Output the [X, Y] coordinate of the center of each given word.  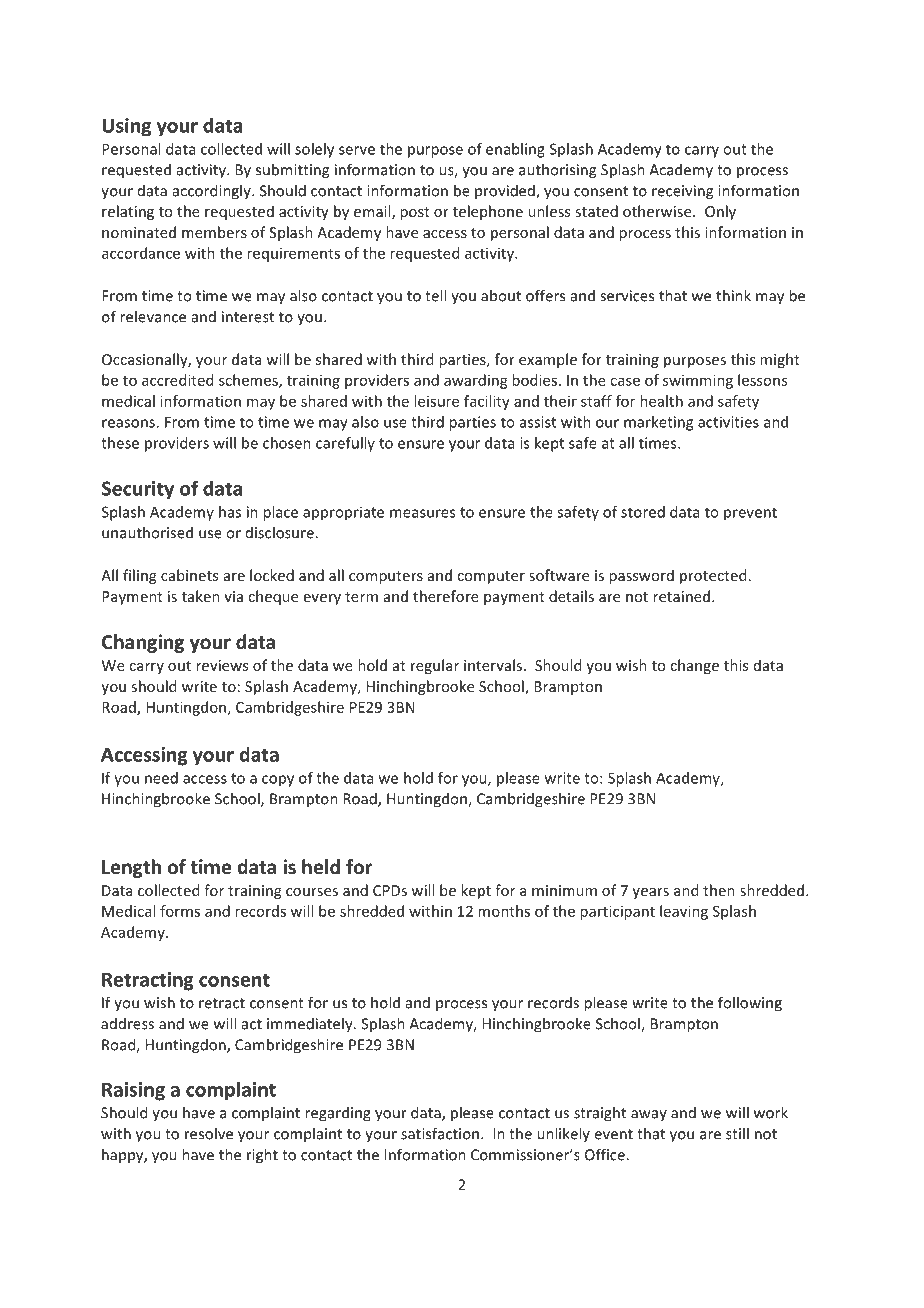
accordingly [213, 192]
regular [435, 666]
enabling [515, 150]
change [694, 666]
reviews [222, 665]
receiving [682, 192]
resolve [209, 1133]
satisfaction [440, 1133]
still [737, 1133]
